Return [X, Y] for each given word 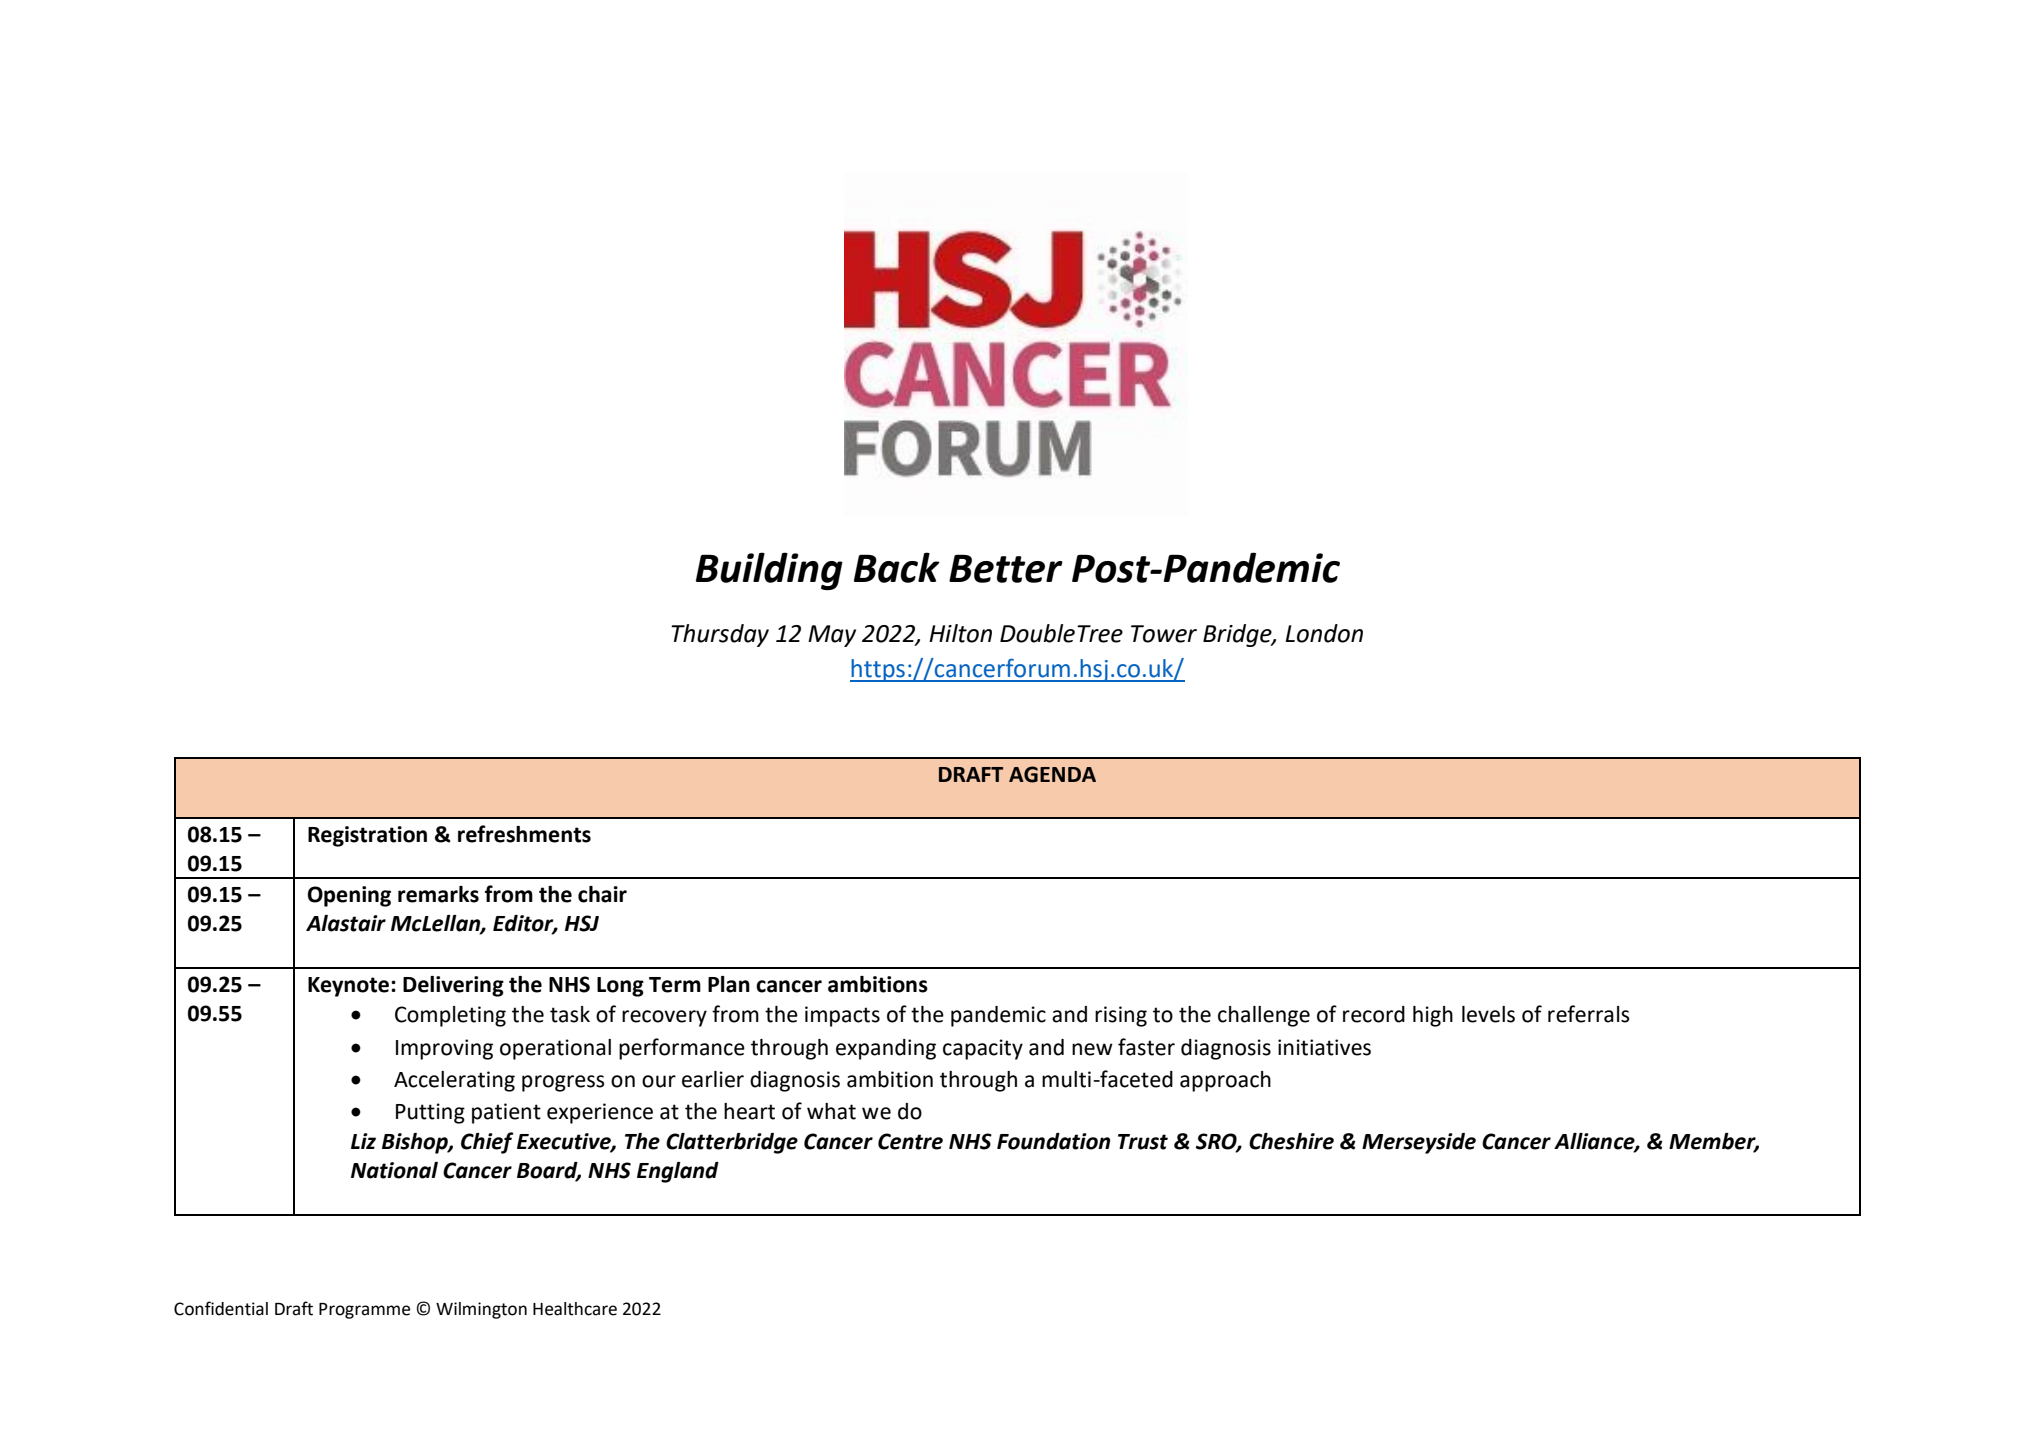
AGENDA [1052, 774]
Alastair [346, 923]
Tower [1164, 634]
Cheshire [1291, 1141]
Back [897, 567]
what [831, 1111]
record [1374, 1014]
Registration [367, 836]
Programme [364, 1311]
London [1324, 633]
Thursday [720, 635]
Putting [430, 1113]
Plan [729, 984]
